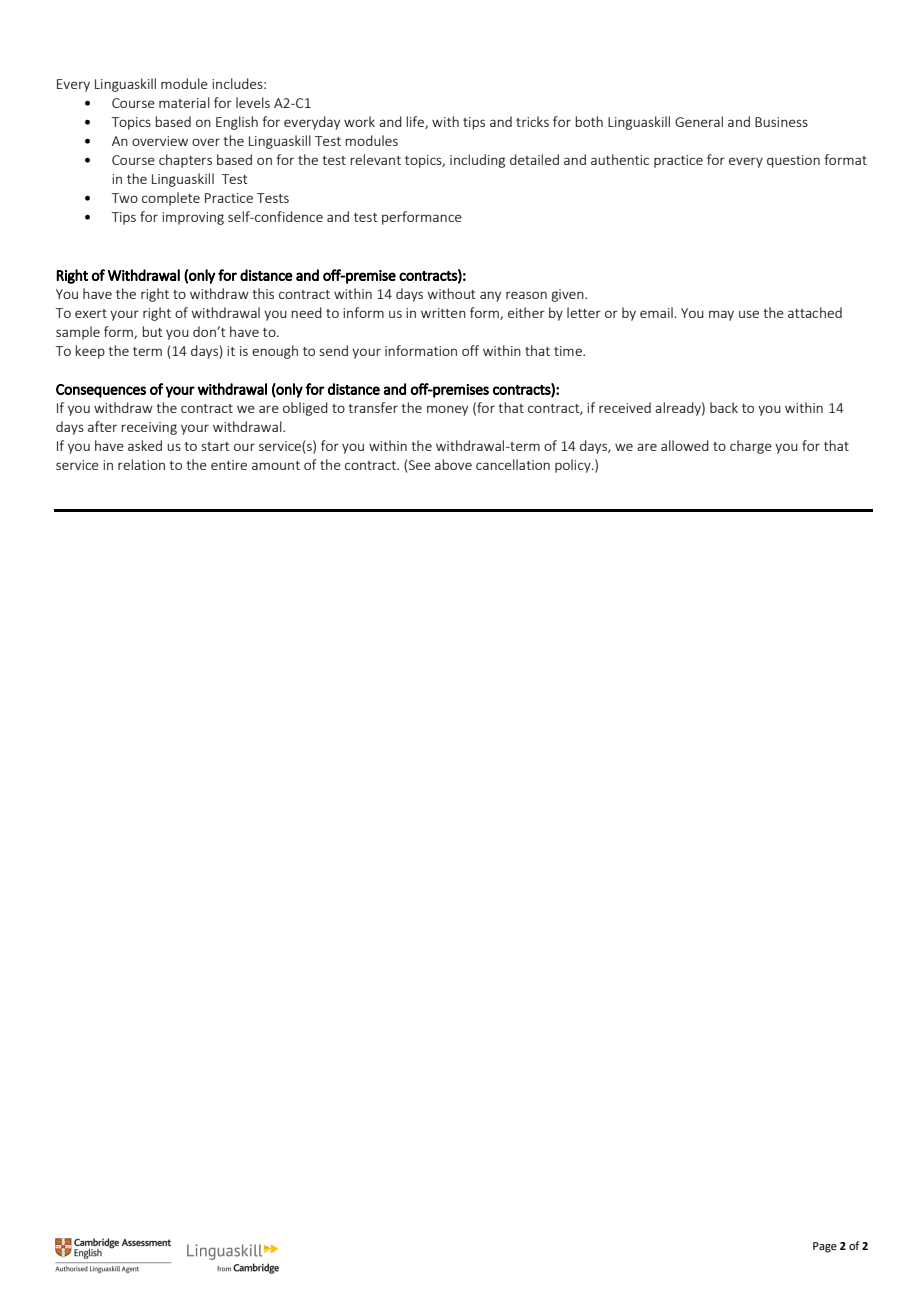 The image size is (924, 1308). I want to click on including, so click(477, 161).
